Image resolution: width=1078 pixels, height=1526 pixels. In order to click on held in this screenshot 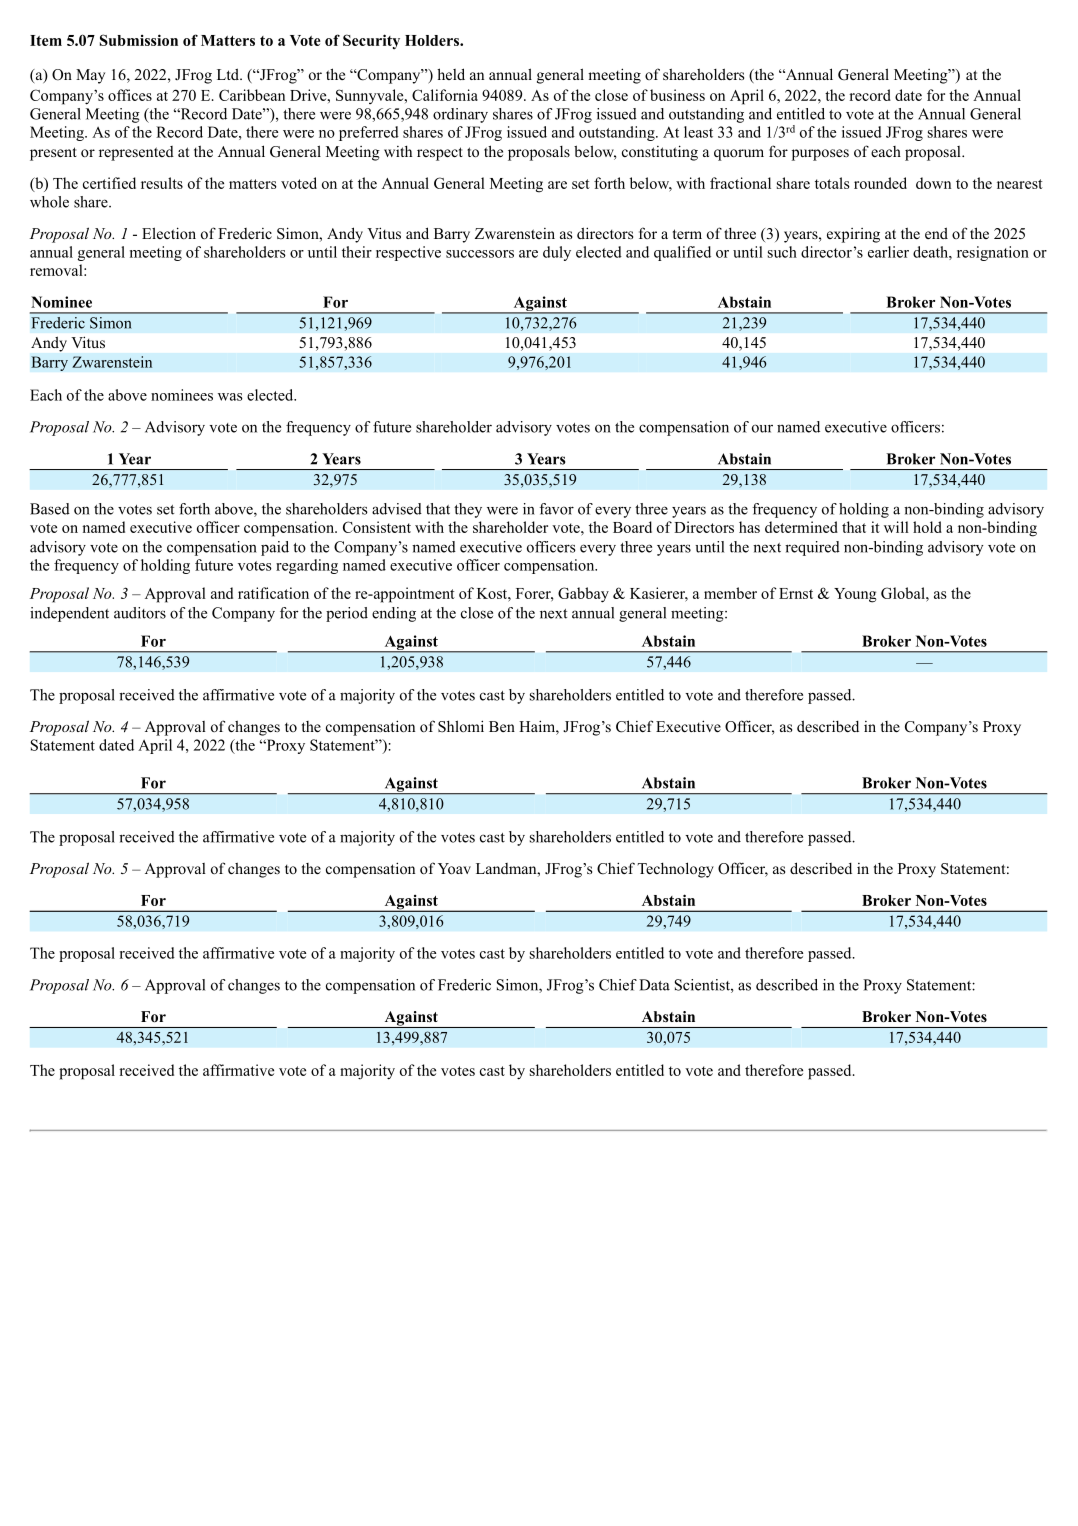, I will do `click(451, 74)`.
